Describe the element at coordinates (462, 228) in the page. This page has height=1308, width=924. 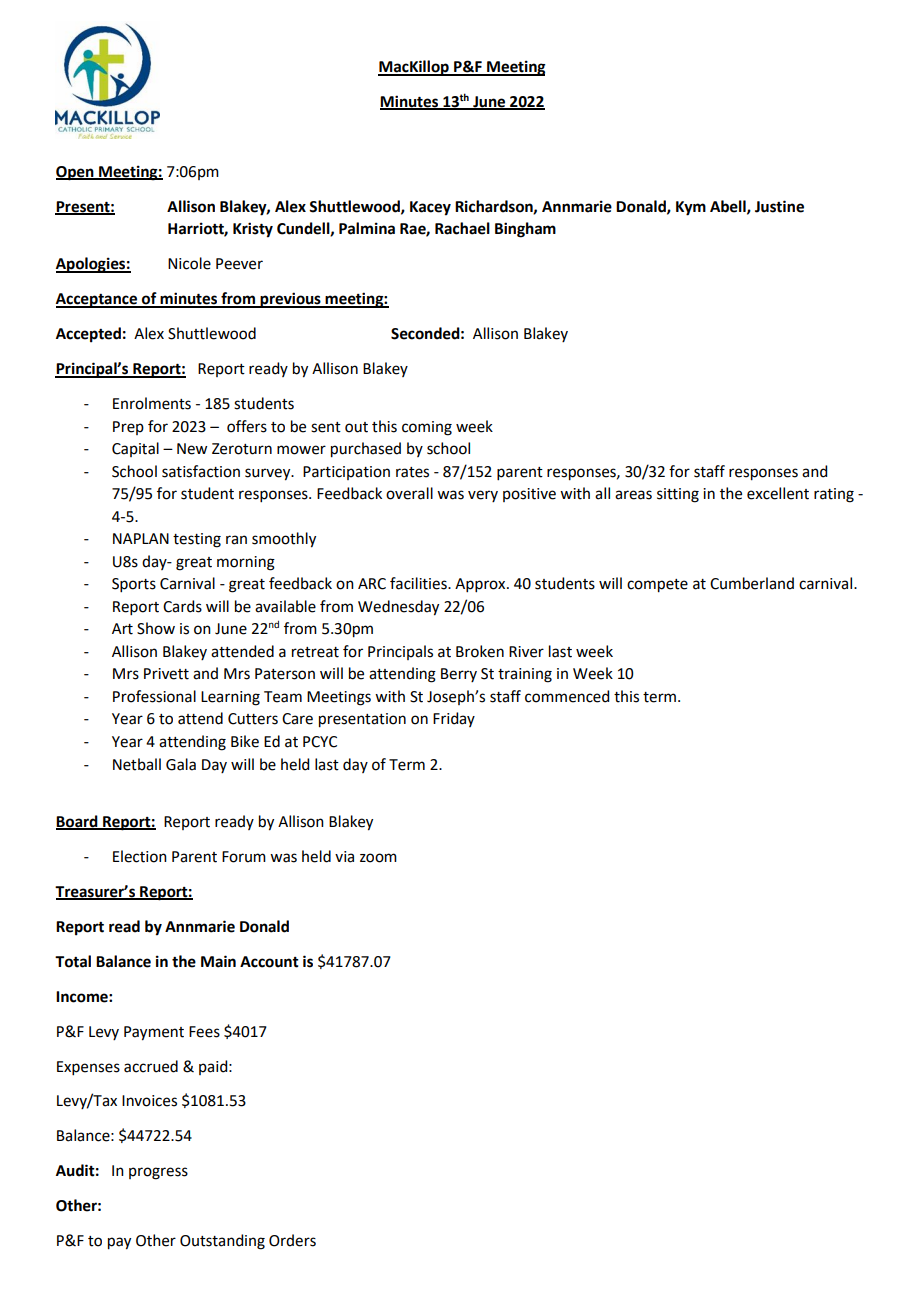
I see `Rachael` at that location.
